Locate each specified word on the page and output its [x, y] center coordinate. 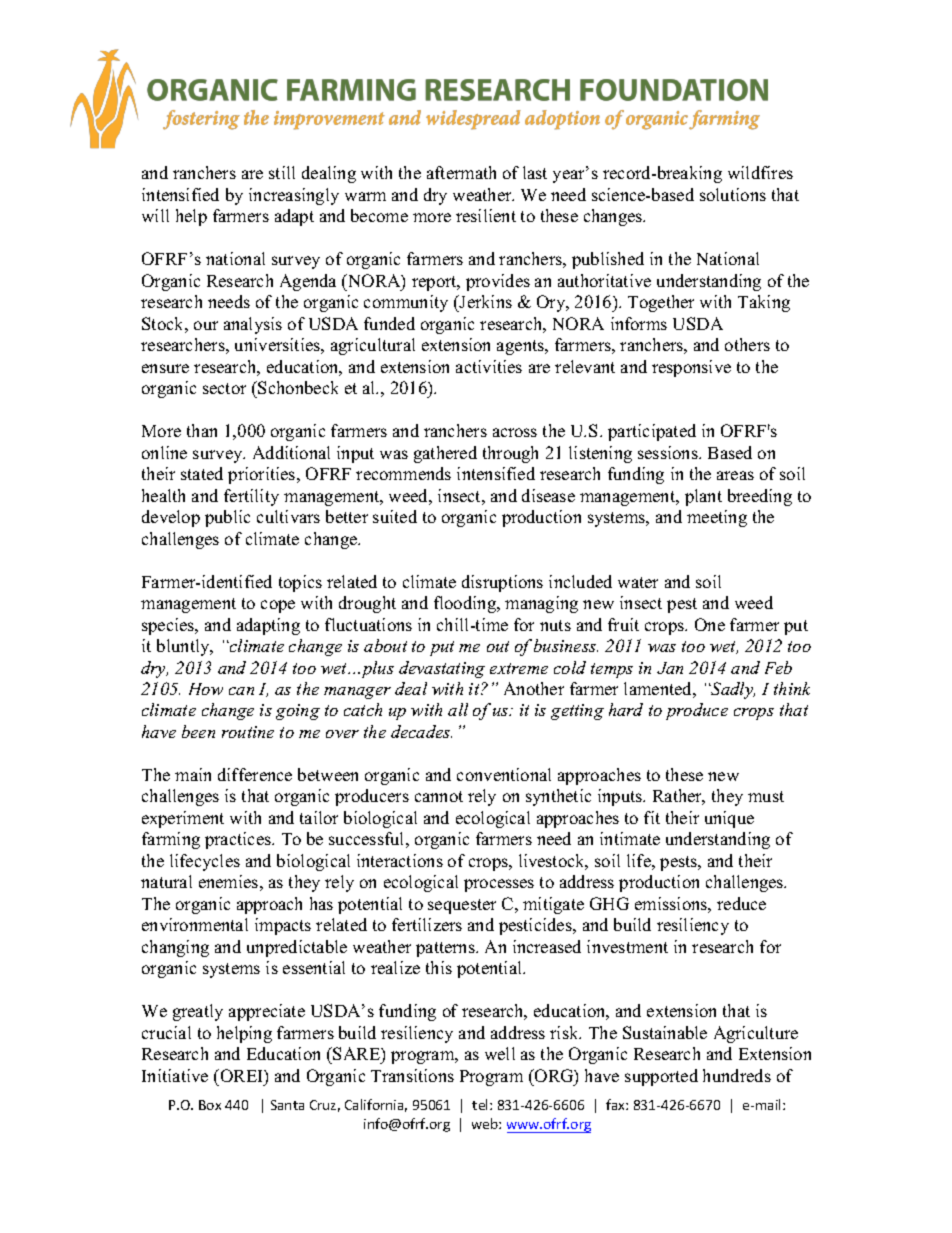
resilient [486, 215]
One [710, 624]
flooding [466, 604]
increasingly [294, 196]
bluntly [184, 647]
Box [210, 1105]
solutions [733, 194]
